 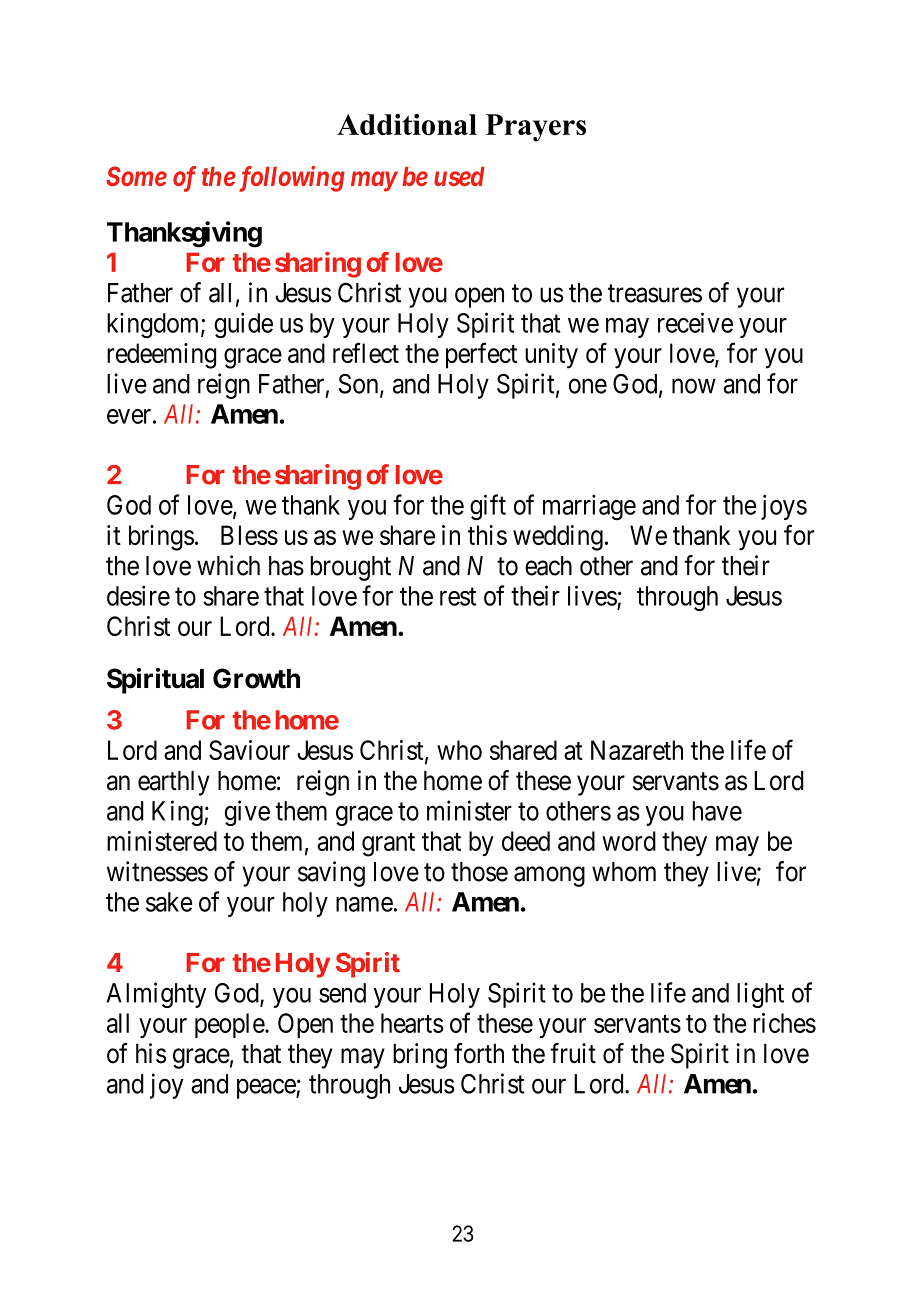 I want to click on following, so click(x=290, y=179).
